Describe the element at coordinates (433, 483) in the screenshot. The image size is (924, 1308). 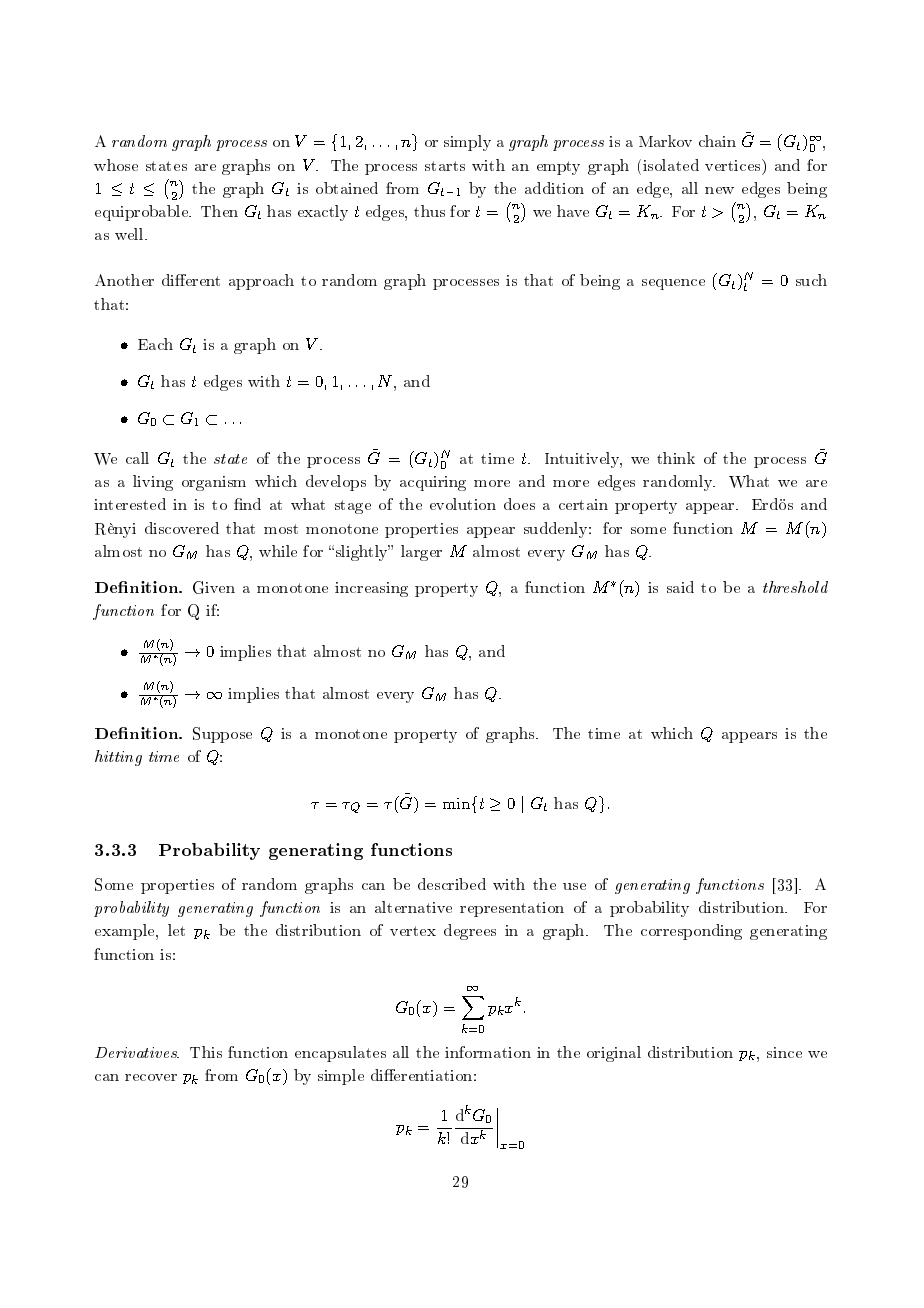
I see `acquiring` at that location.
